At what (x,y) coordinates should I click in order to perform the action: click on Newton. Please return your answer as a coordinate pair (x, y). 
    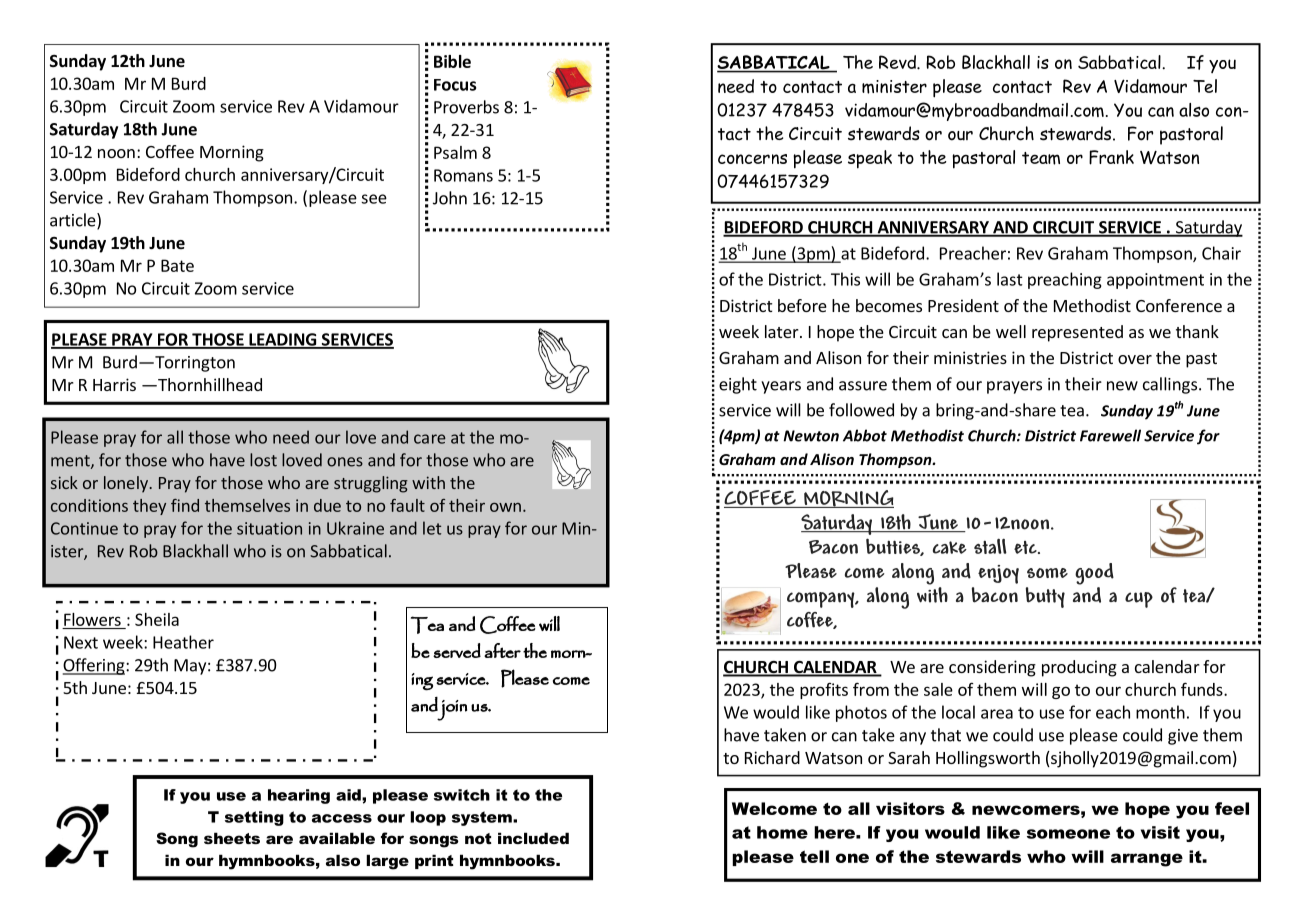
    Looking at the image, I should click on (811, 436).
